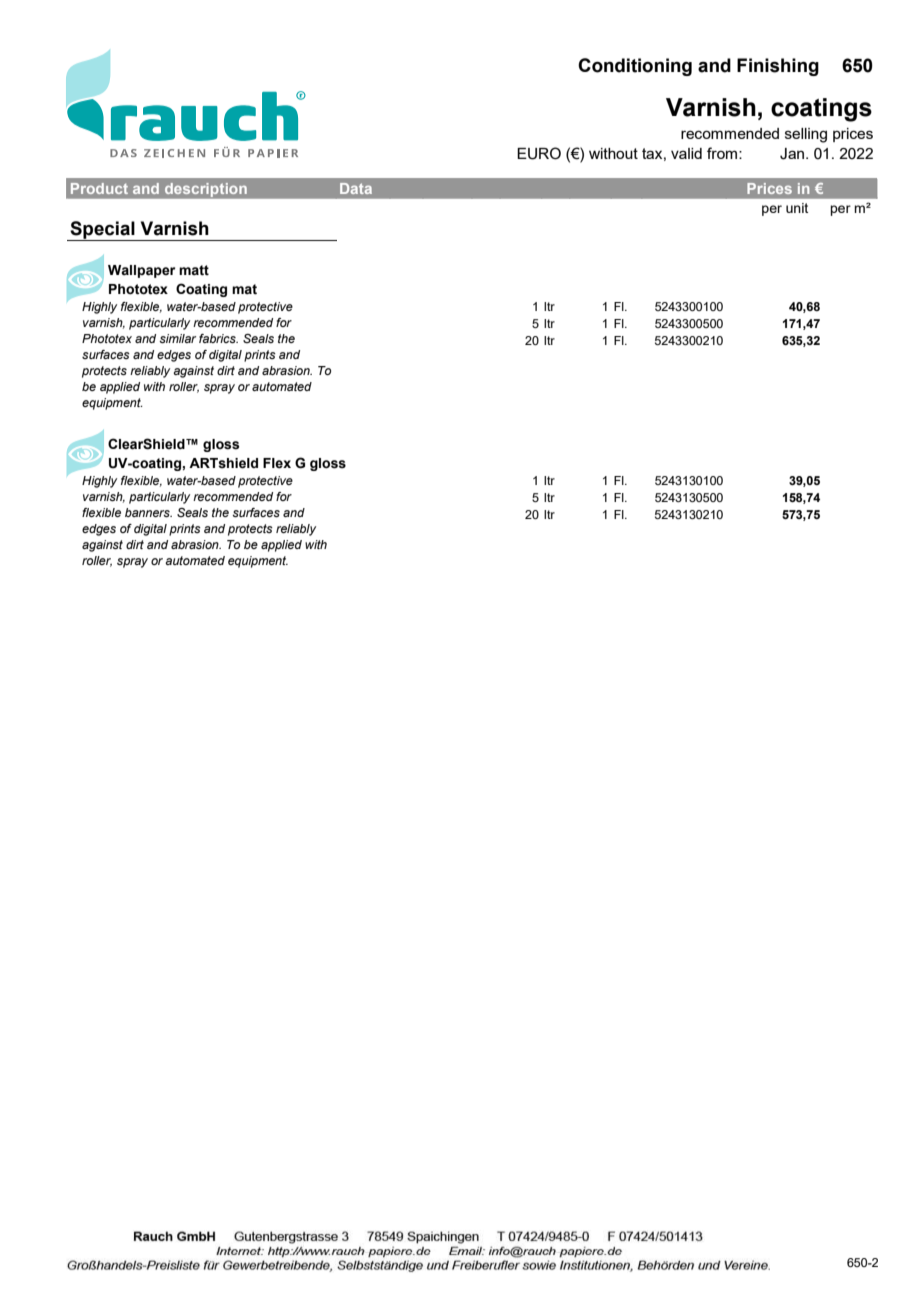  What do you see at coordinates (797, 208) in the page?
I see `unit` at bounding box center [797, 208].
